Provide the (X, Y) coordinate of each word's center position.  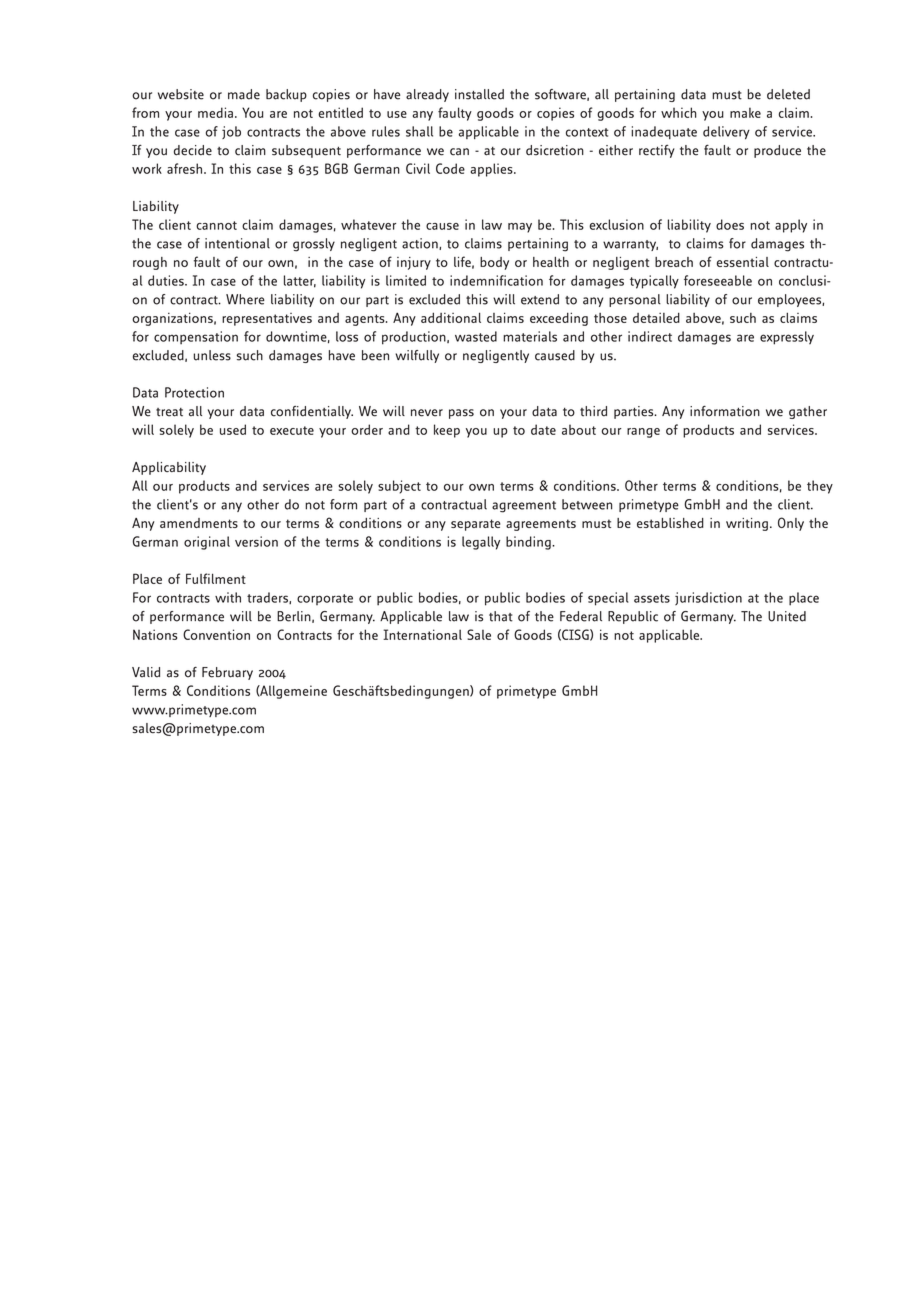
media (215, 112)
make (745, 112)
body (494, 263)
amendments (199, 523)
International (422, 634)
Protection (194, 392)
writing (747, 524)
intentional (237, 243)
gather (808, 412)
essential (743, 262)
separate (475, 525)
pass (461, 414)
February (227, 673)
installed (479, 94)
